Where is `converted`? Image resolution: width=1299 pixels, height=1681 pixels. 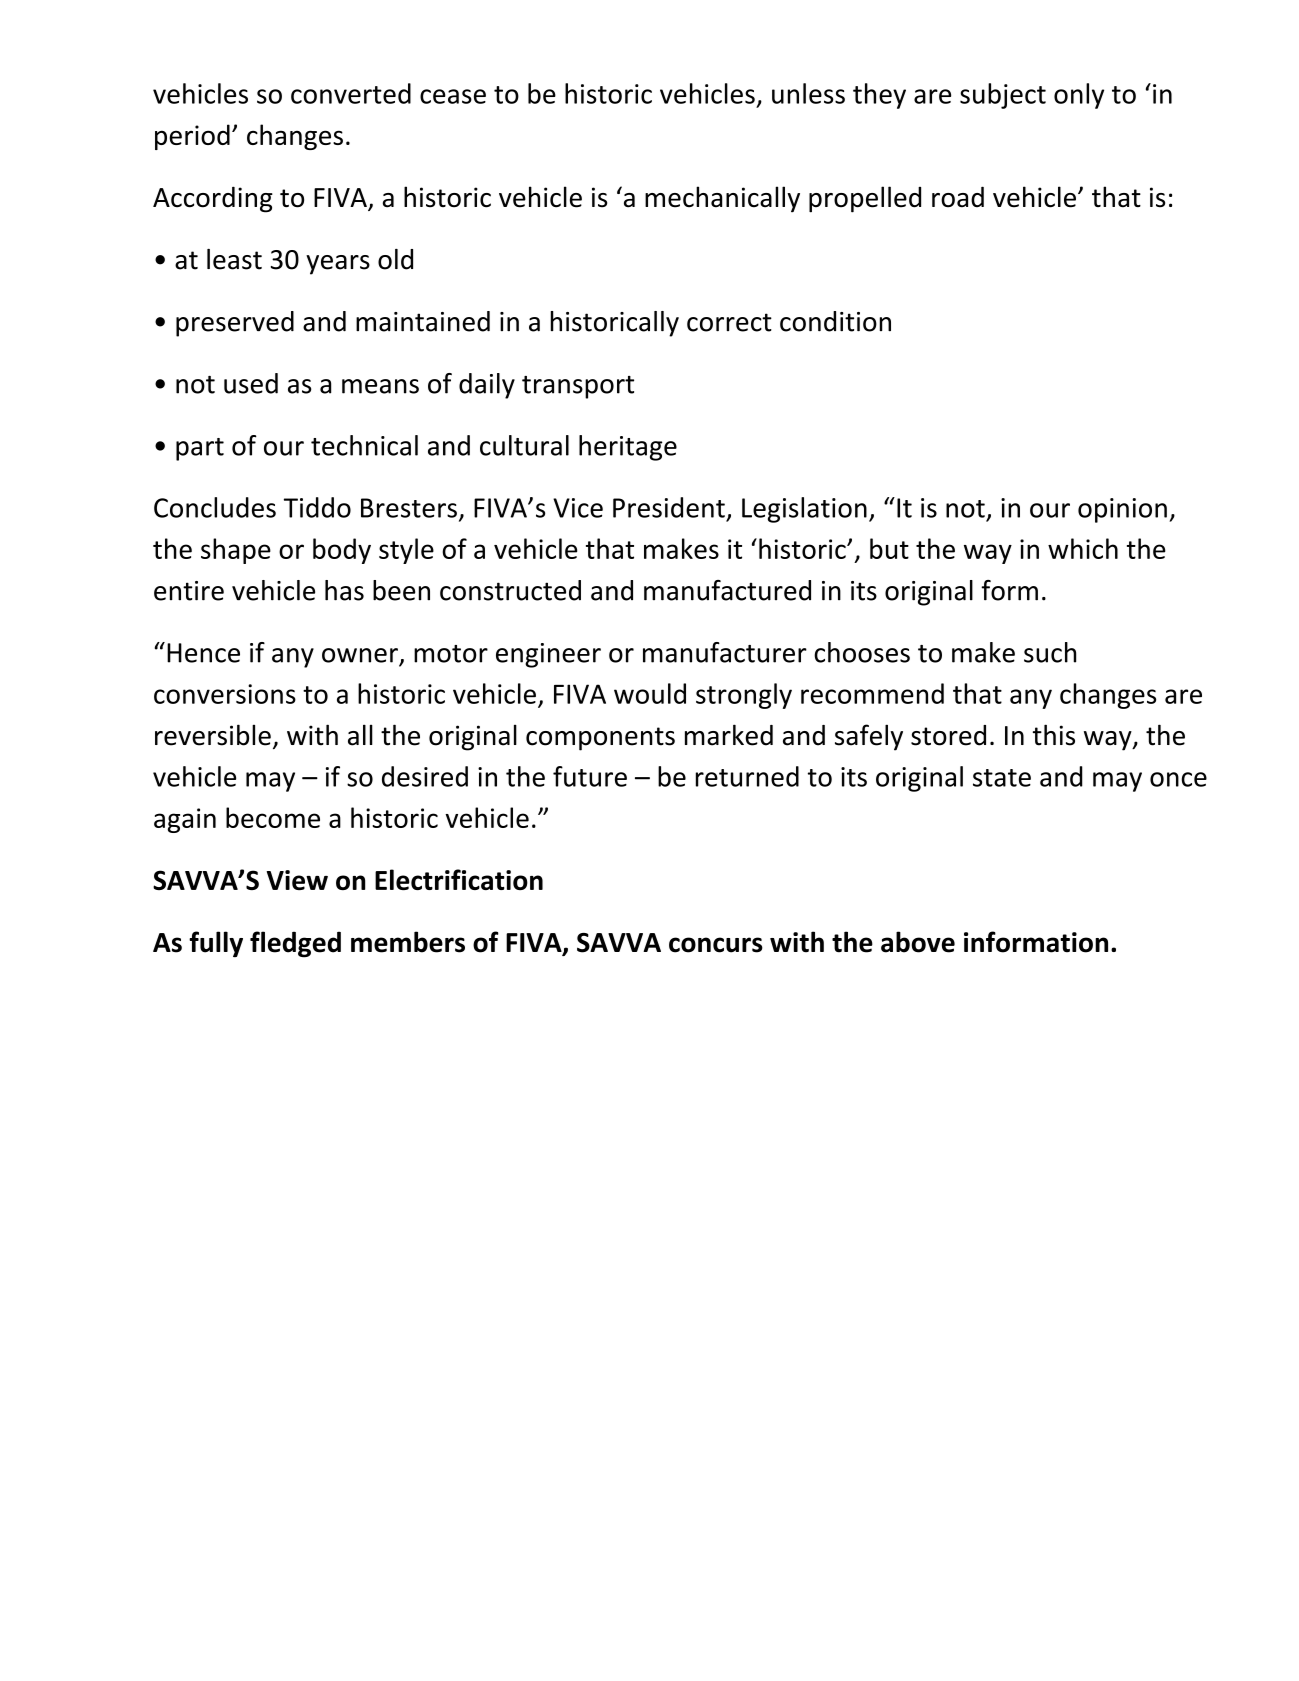
converted is located at coordinates (351, 93).
